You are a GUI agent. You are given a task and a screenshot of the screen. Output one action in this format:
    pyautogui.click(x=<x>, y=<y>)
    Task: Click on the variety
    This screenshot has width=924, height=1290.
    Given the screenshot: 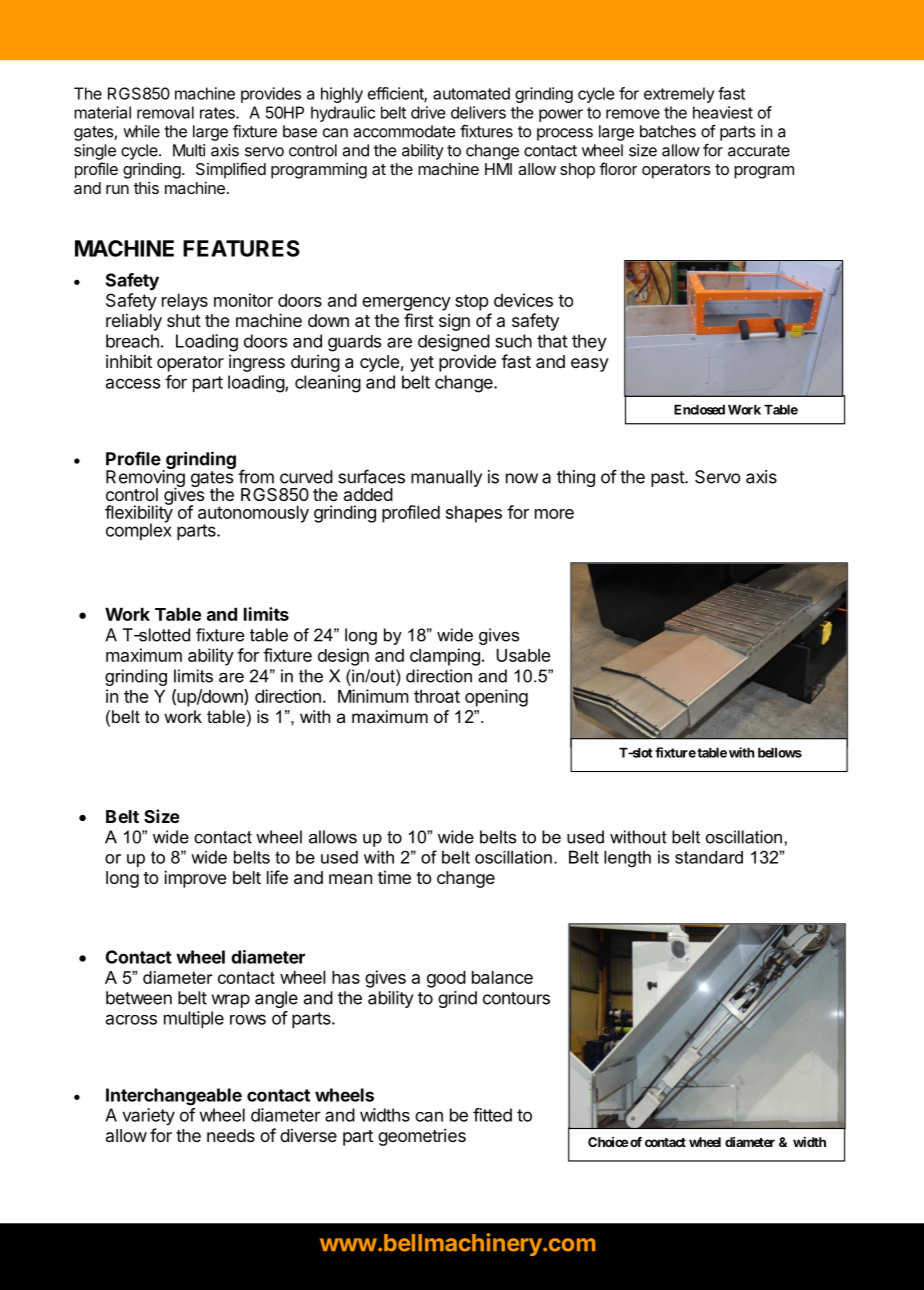 What is the action you would take?
    pyautogui.click(x=148, y=1116)
